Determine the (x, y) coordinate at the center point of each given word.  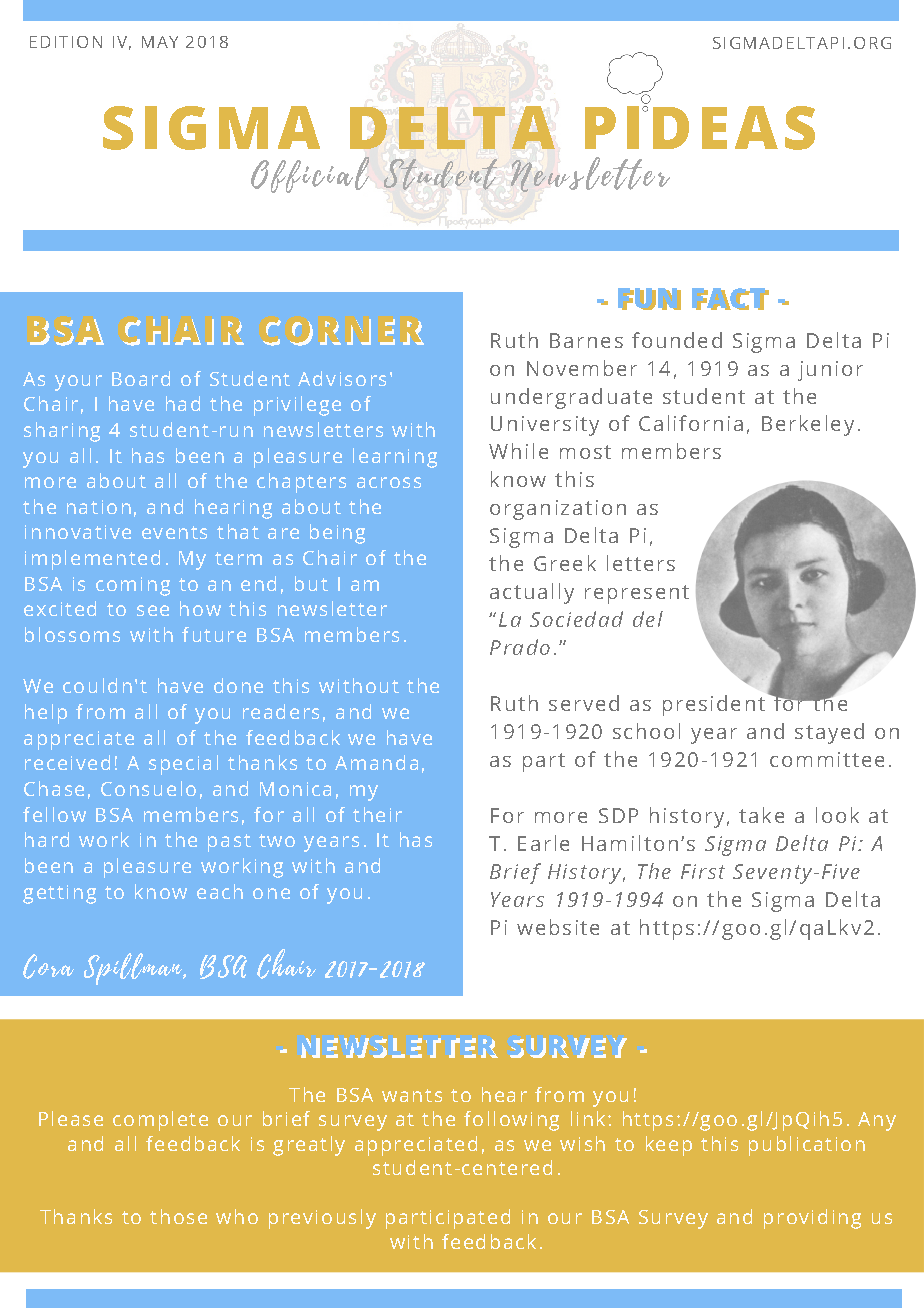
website (558, 927)
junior (830, 371)
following (511, 1121)
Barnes (586, 340)
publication (807, 1146)
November (582, 368)
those (178, 1216)
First (703, 871)
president (714, 705)
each (220, 891)
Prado (520, 647)
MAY (160, 42)
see (153, 610)
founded (677, 340)
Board (141, 378)
